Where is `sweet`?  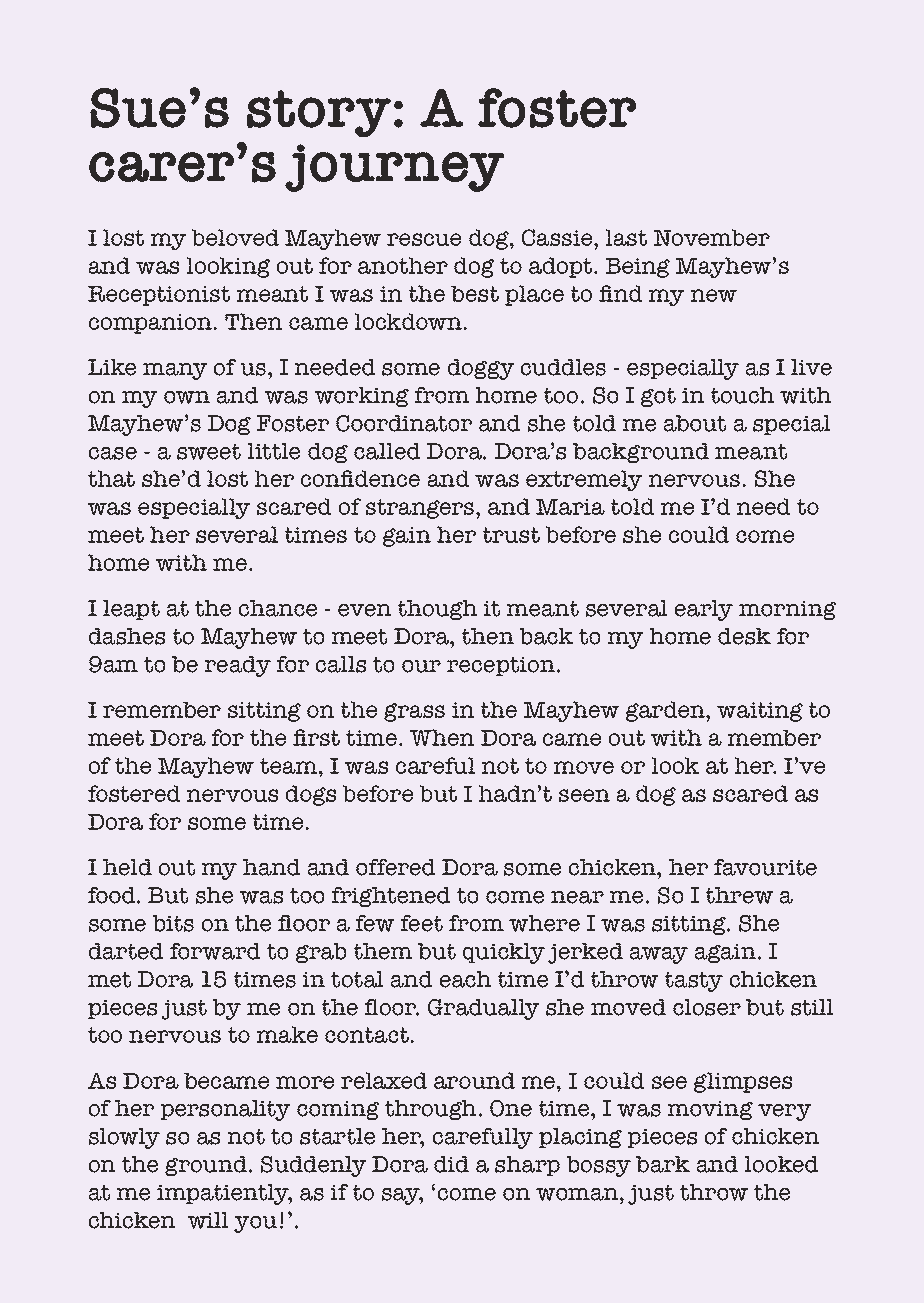 sweet is located at coordinates (209, 451).
